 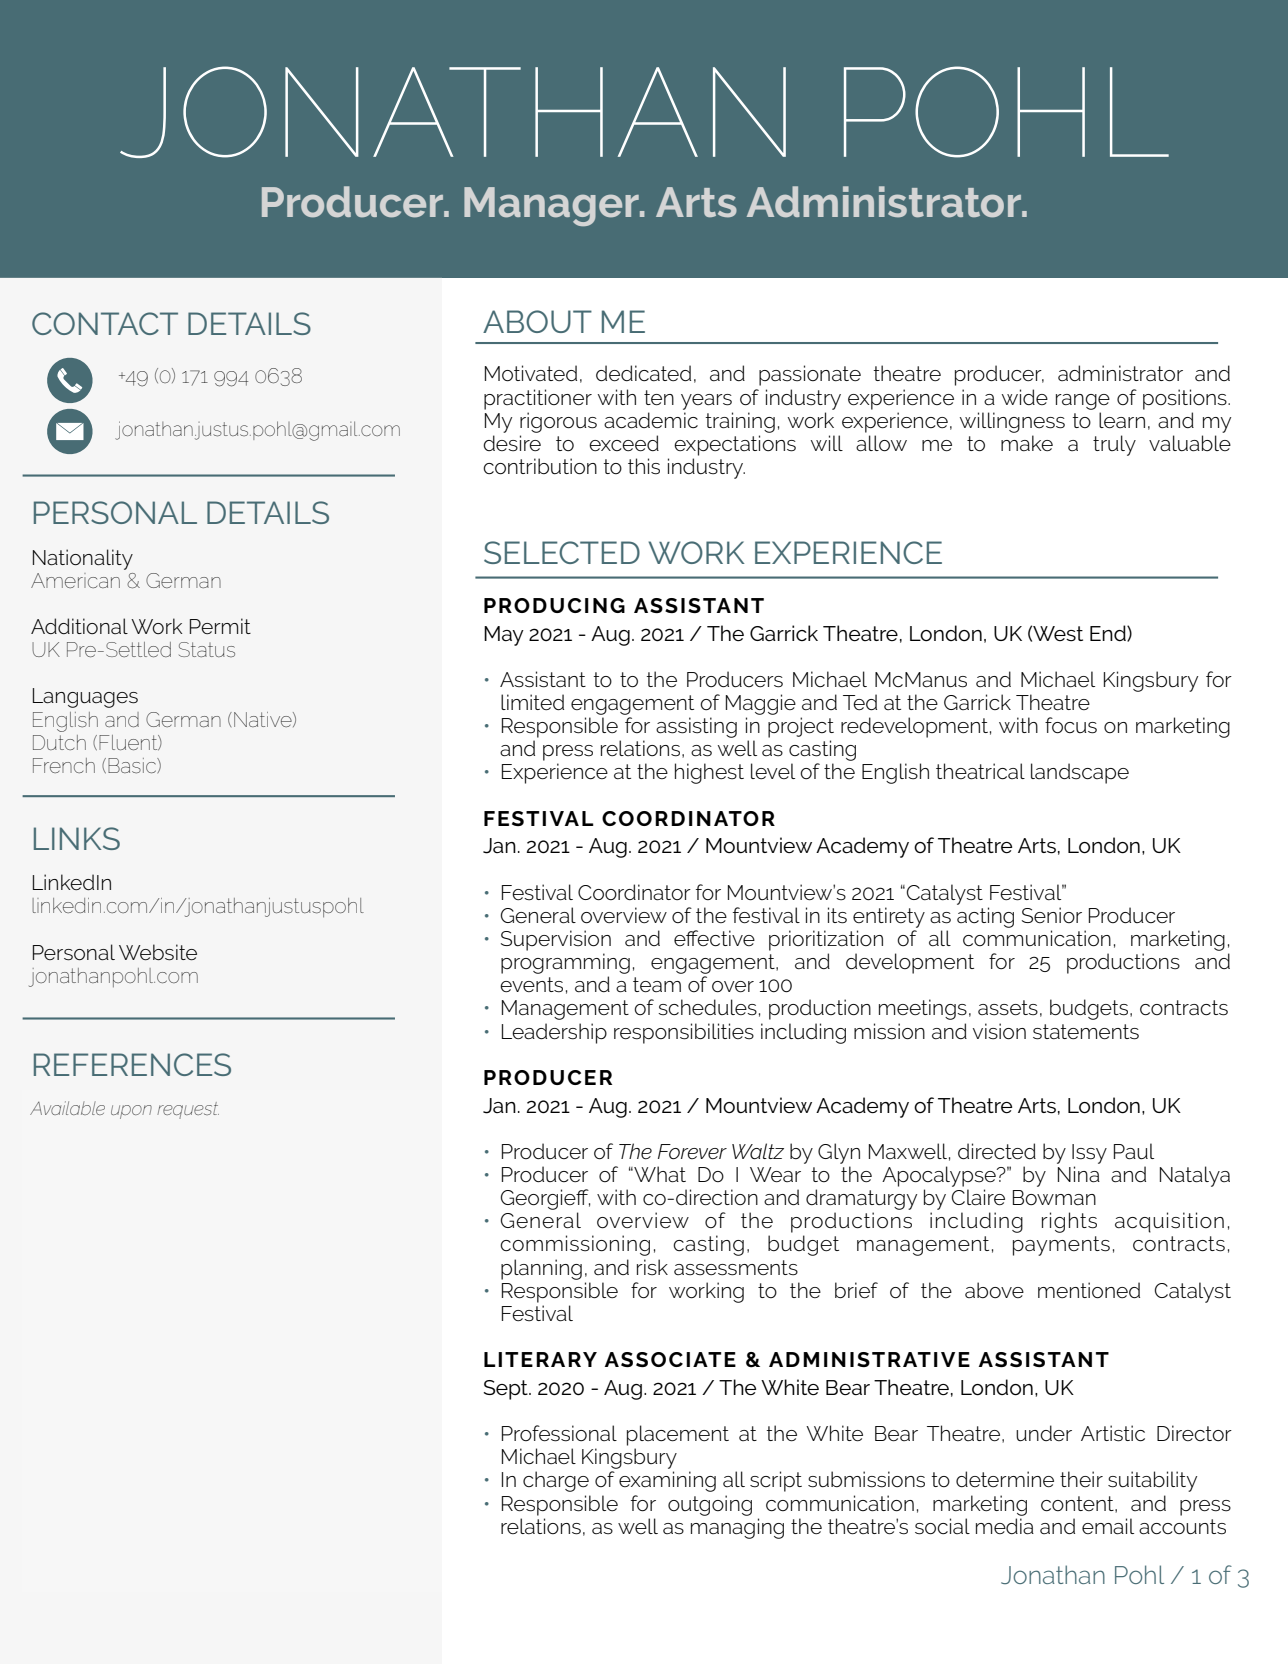 I want to click on Manager, so click(x=552, y=206).
